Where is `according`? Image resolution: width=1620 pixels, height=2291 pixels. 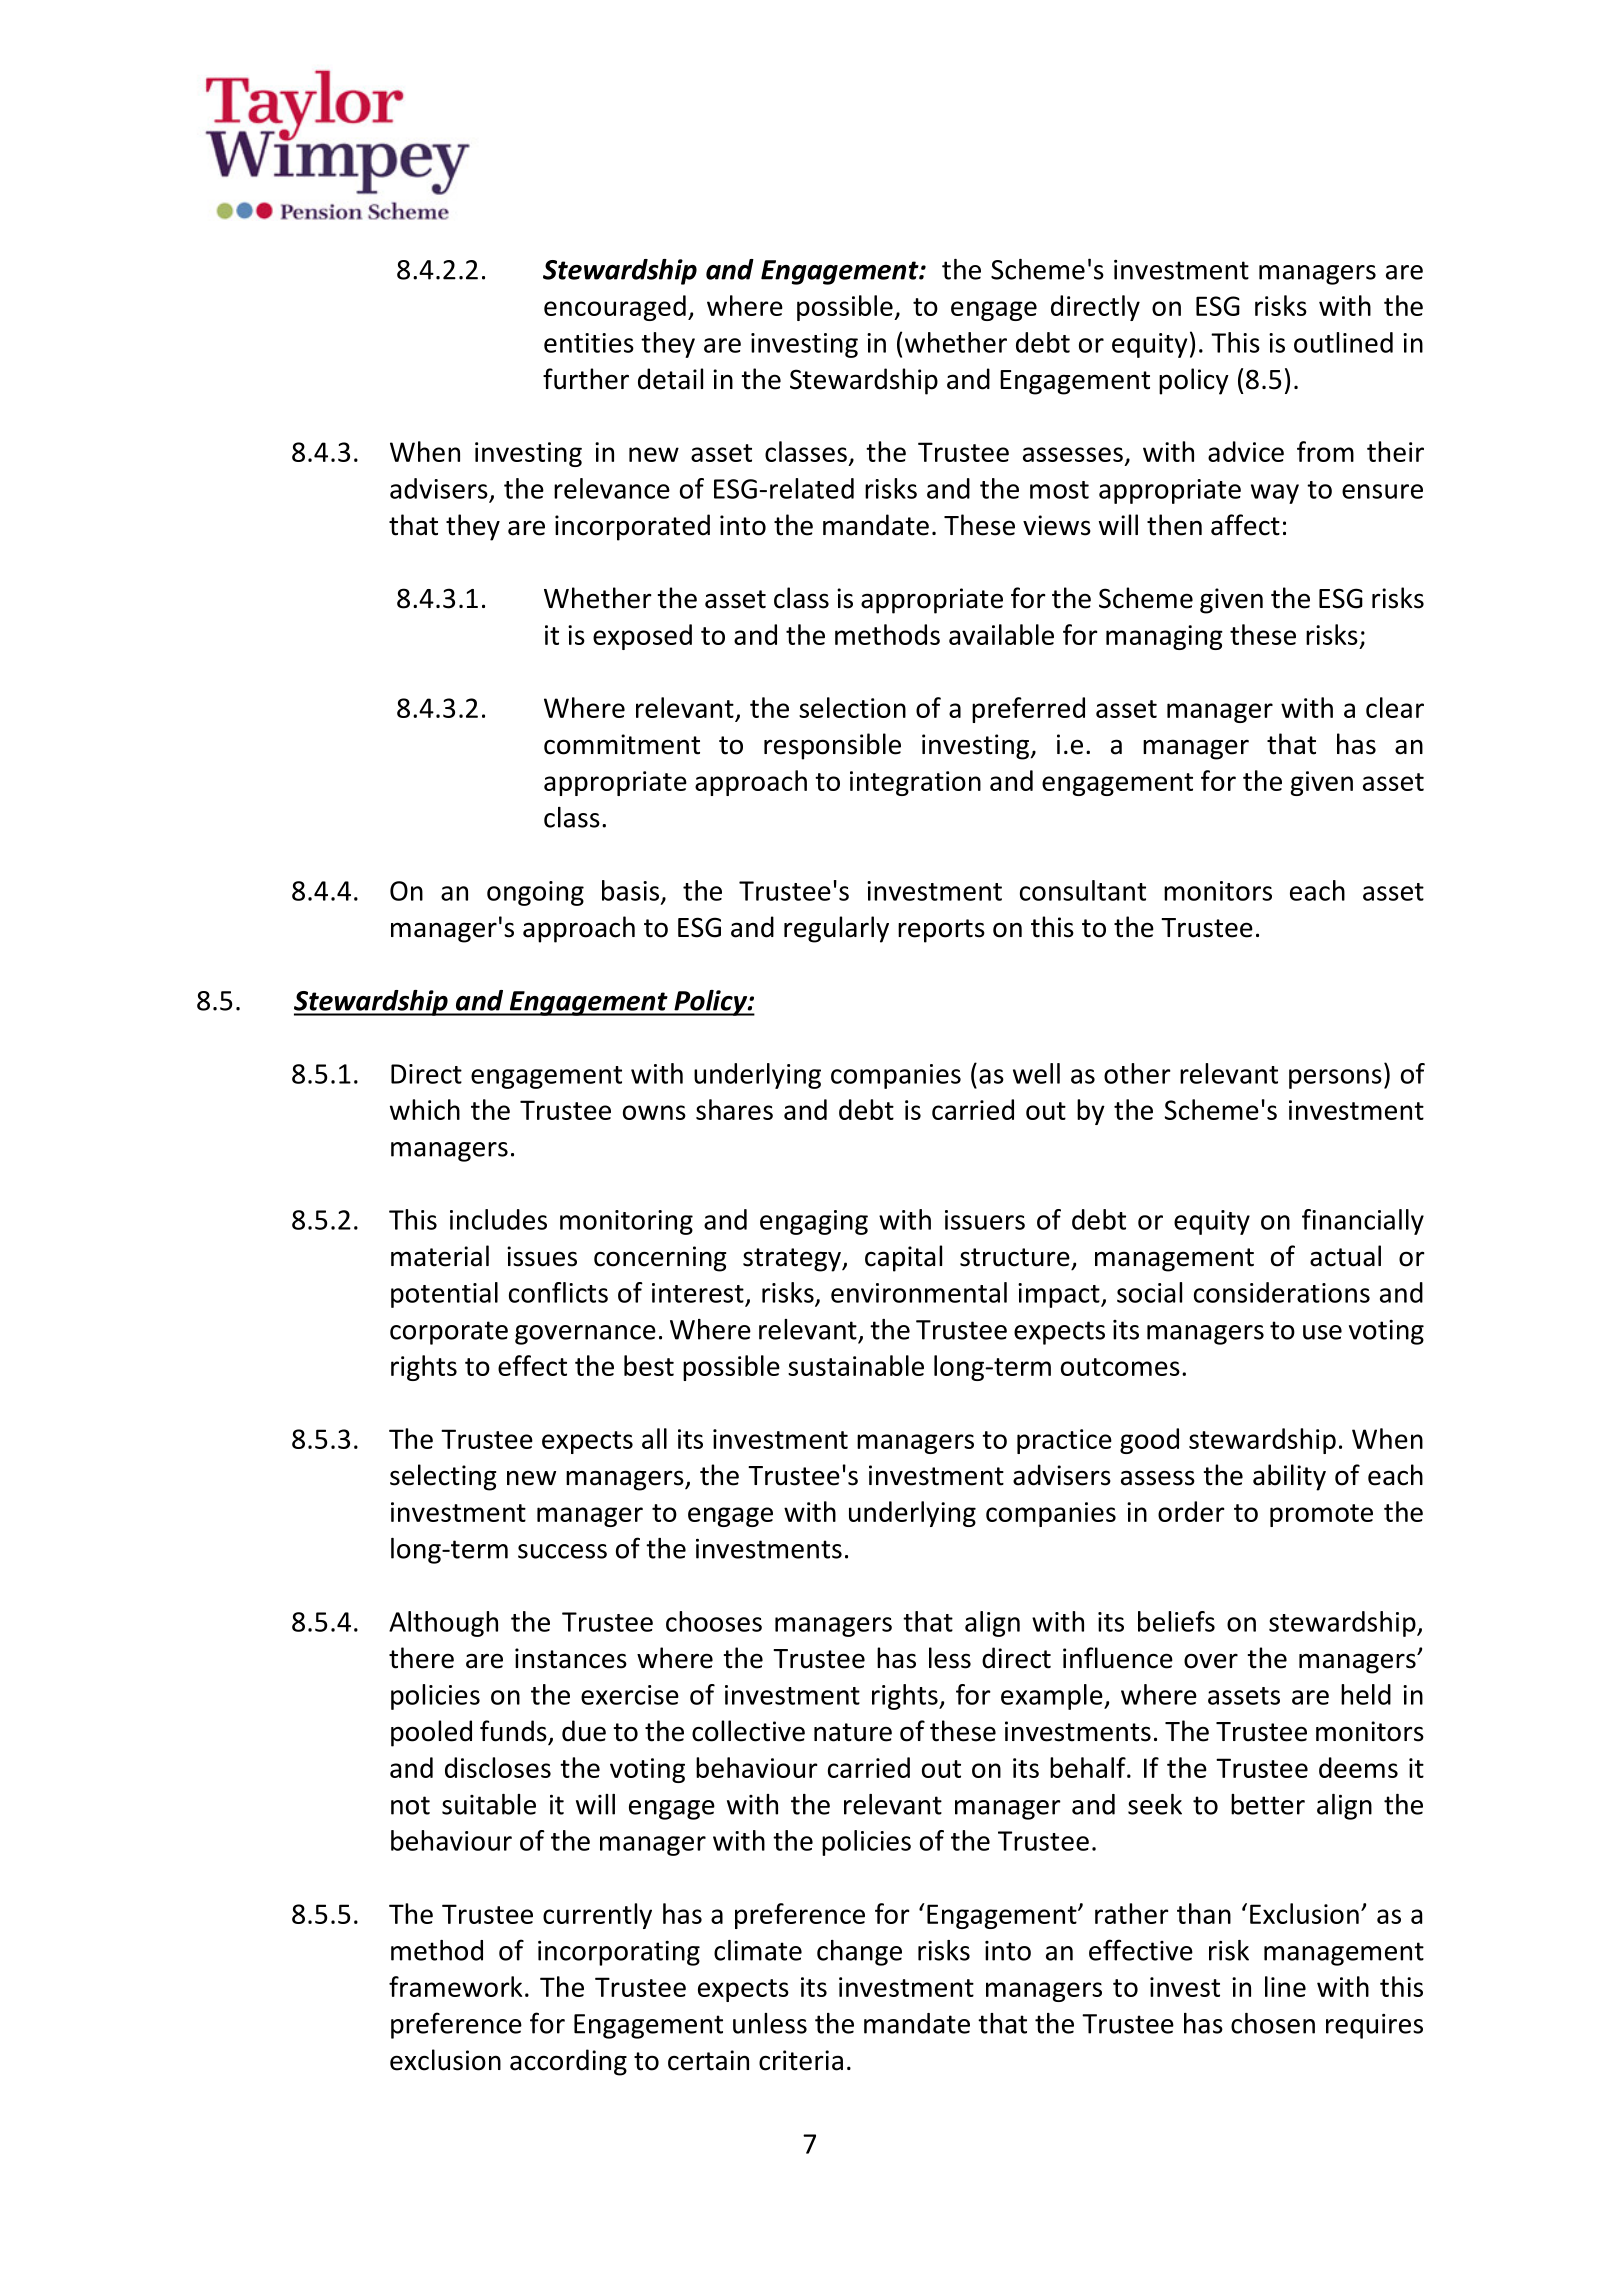
according is located at coordinates (568, 2062).
